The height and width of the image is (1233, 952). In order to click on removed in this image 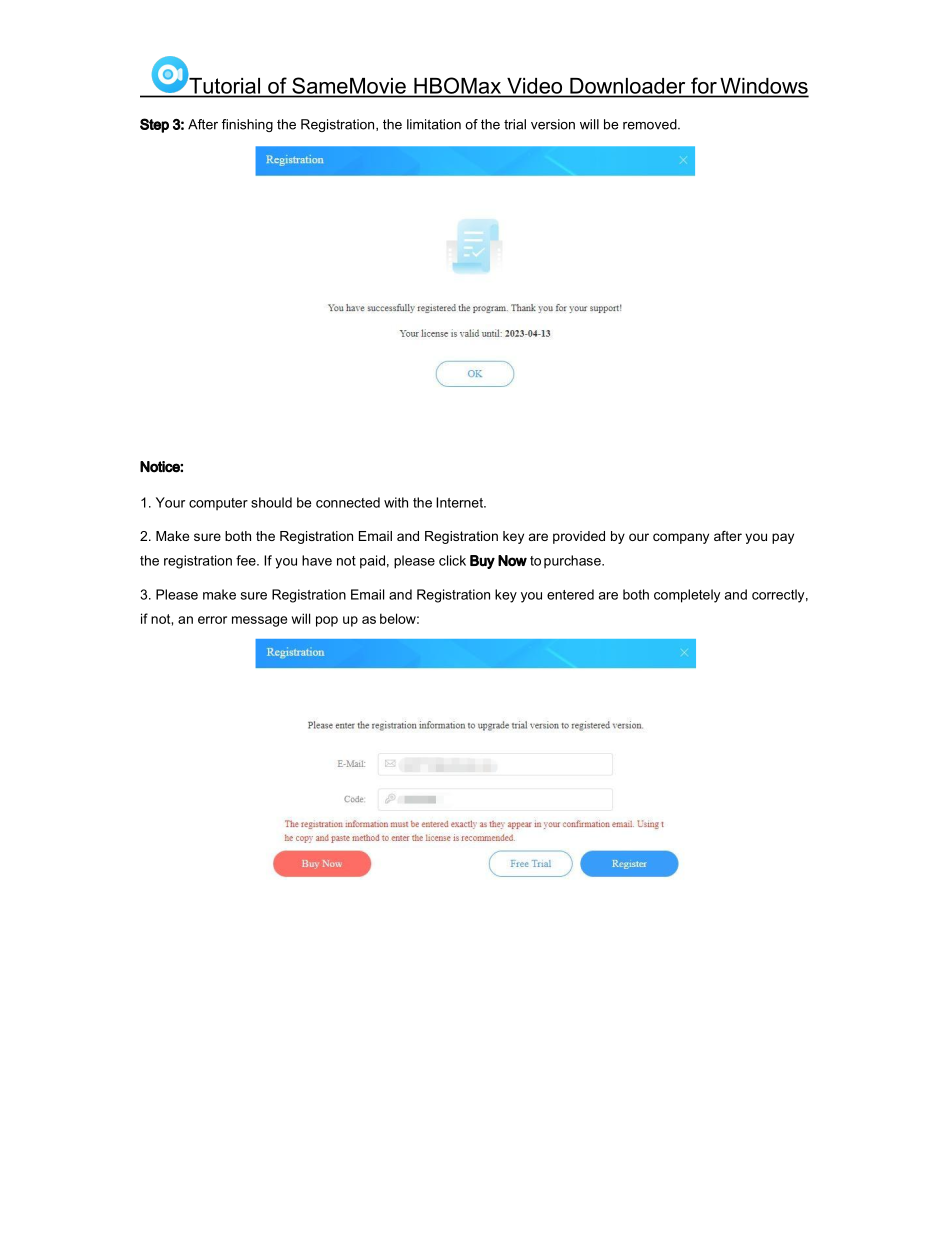, I will do `click(651, 124)`.
